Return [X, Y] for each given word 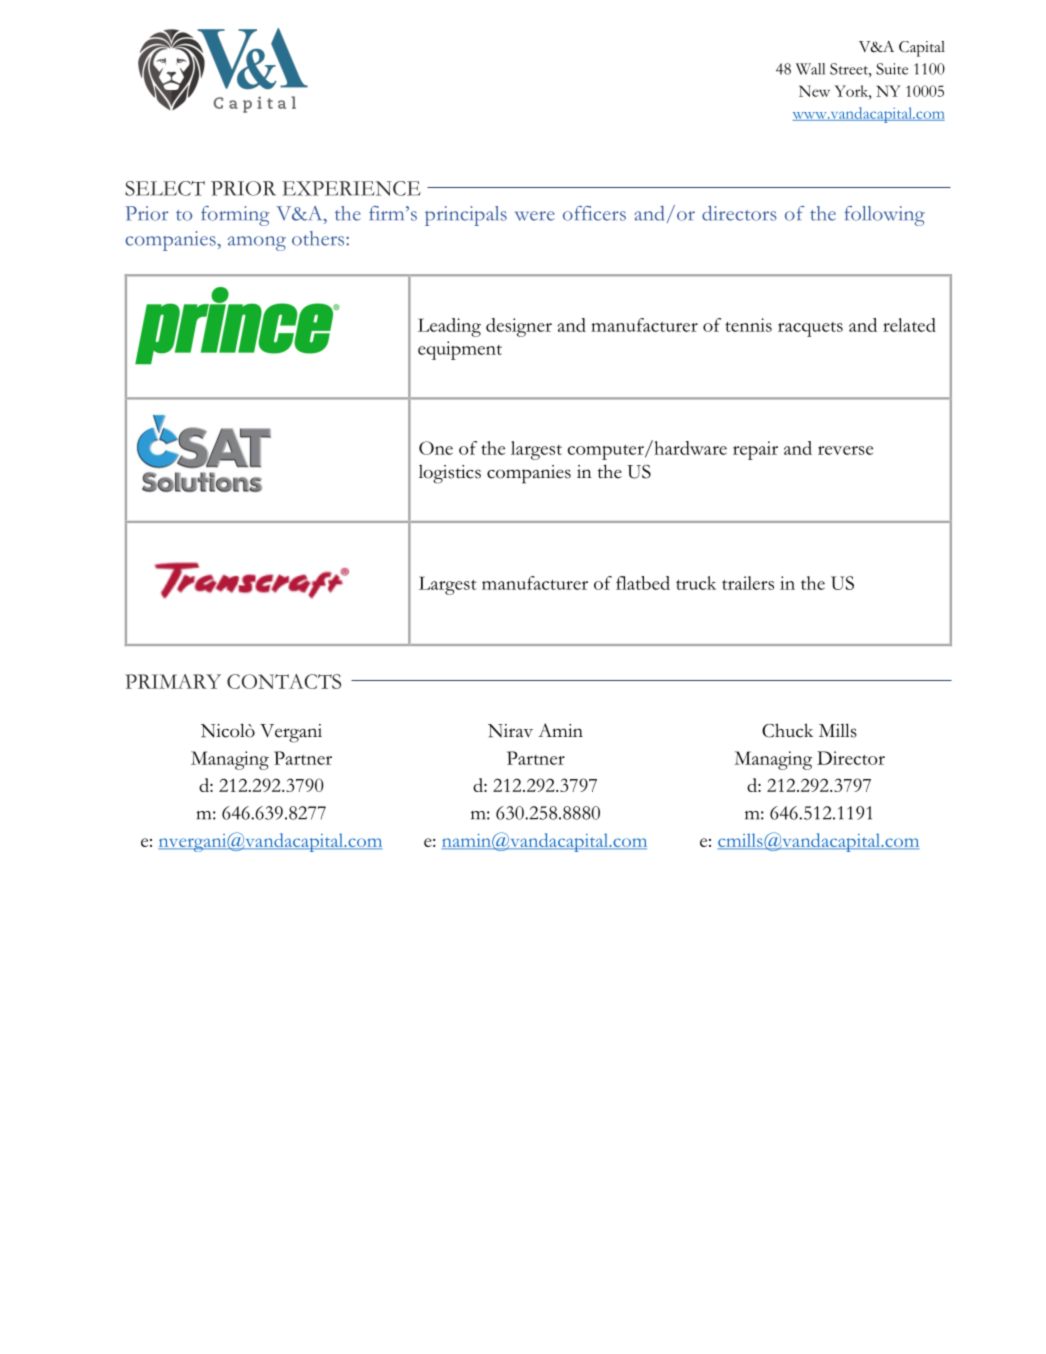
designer [519, 327]
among [257, 243]
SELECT [165, 188]
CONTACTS [284, 681]
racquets [810, 329]
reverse [845, 450]
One [436, 448]
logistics [450, 474]
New [814, 91]
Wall [810, 69]
